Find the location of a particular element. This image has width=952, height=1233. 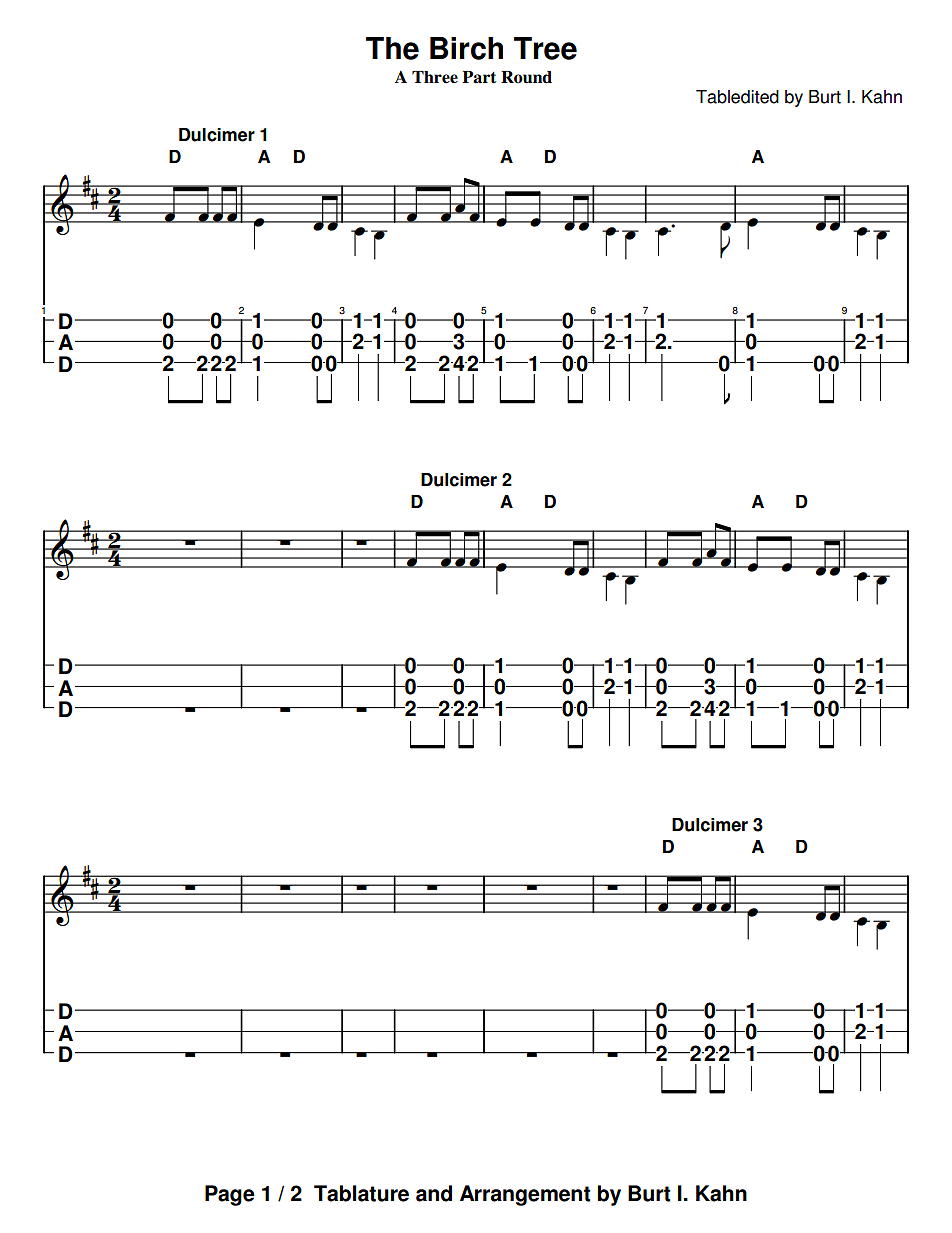

Birch is located at coordinates (466, 48).
